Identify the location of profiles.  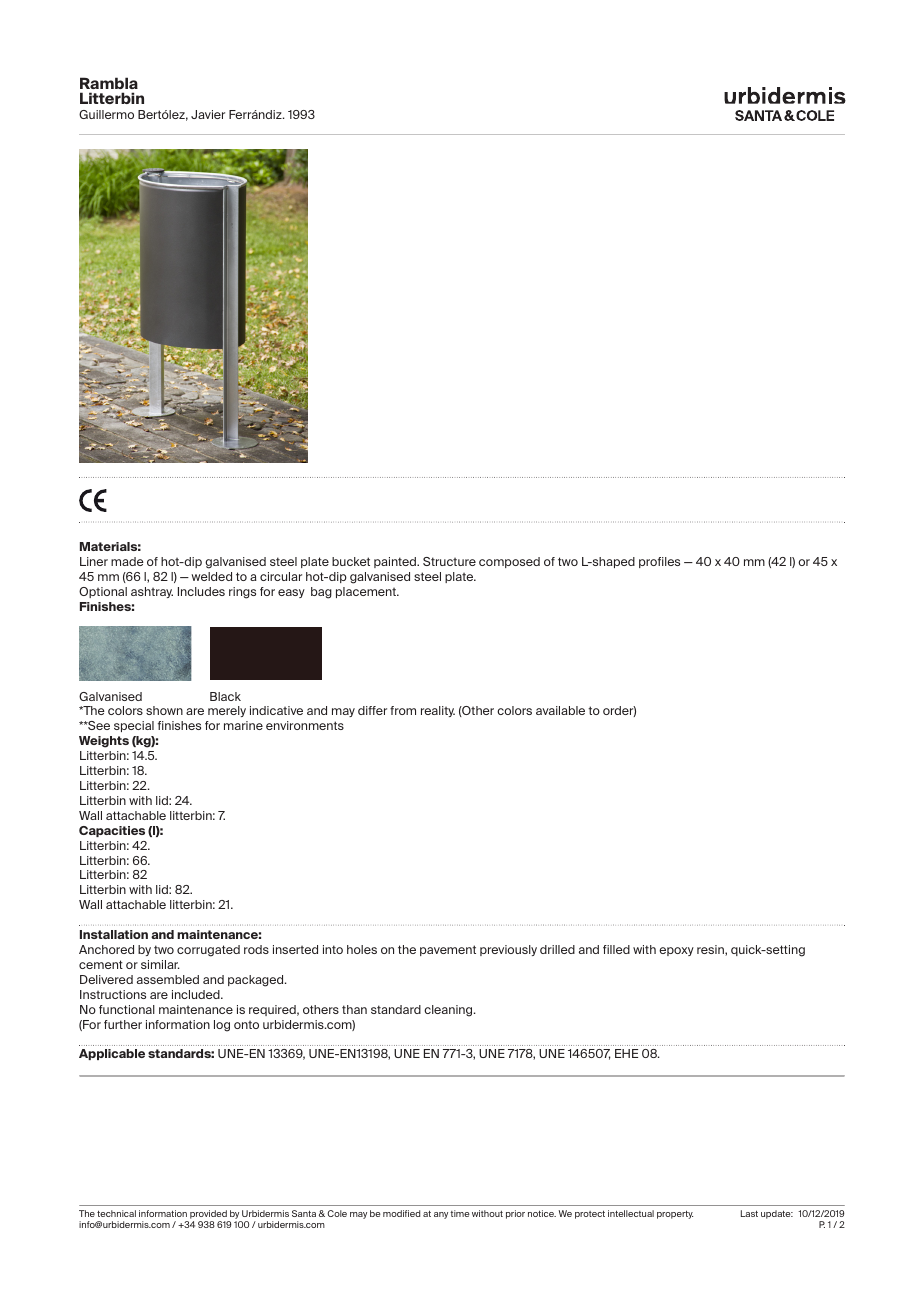
(659, 562).
